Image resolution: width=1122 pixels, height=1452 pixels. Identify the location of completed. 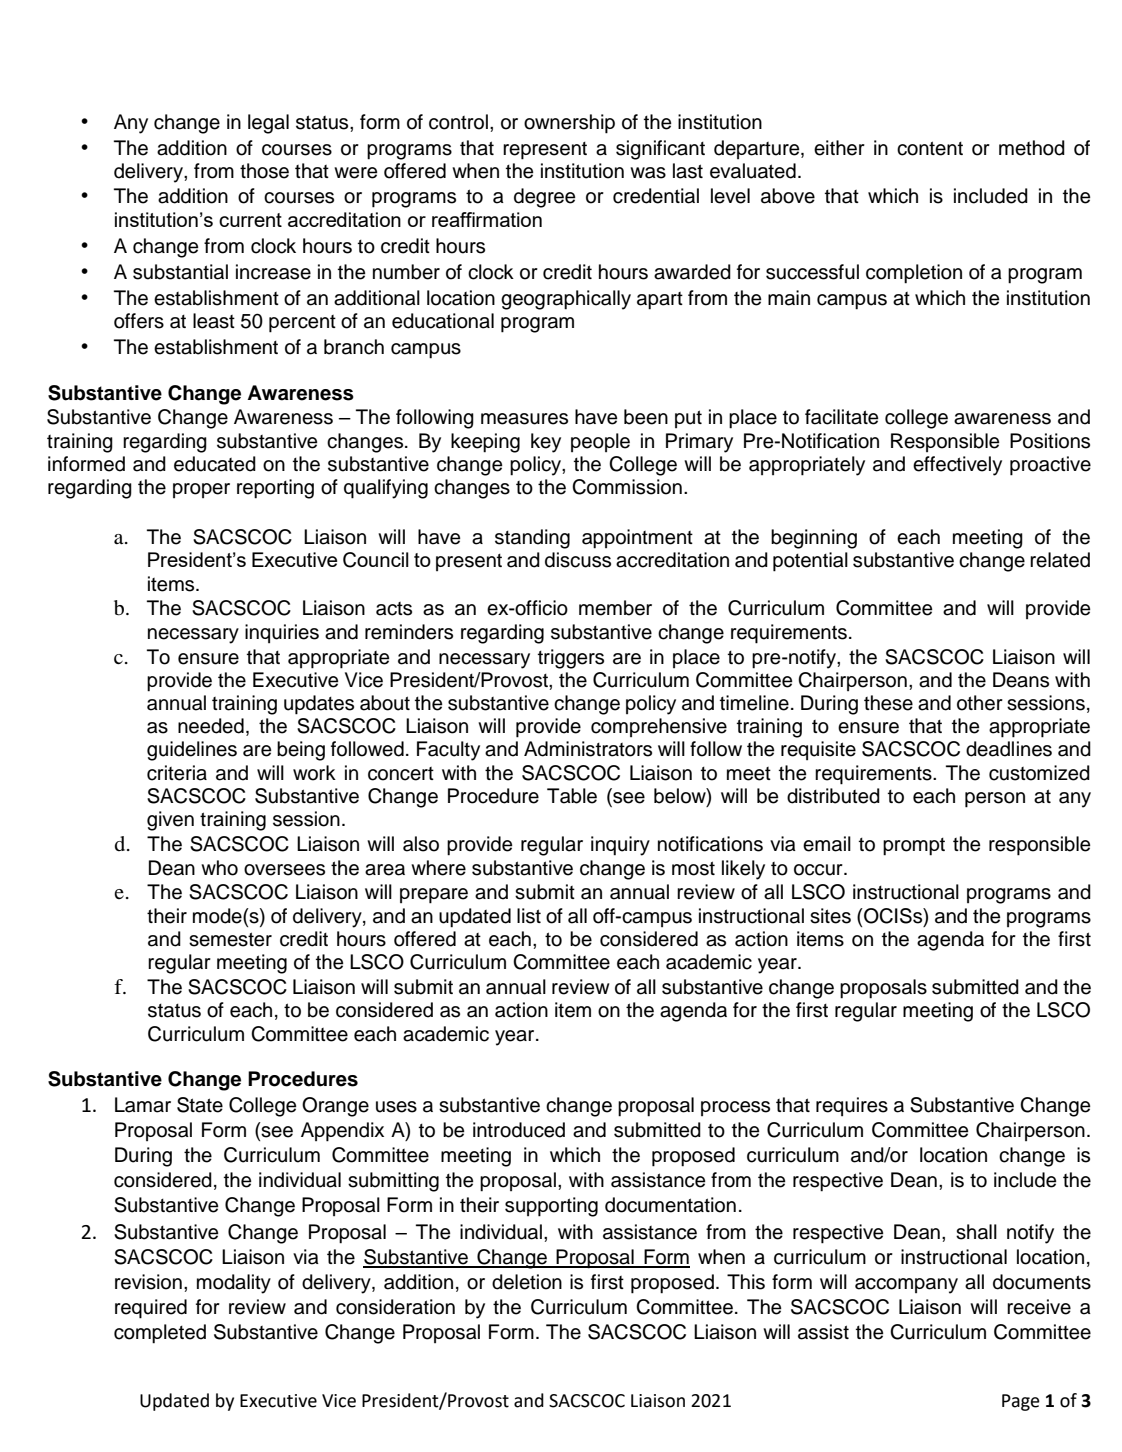
(160, 1334).
